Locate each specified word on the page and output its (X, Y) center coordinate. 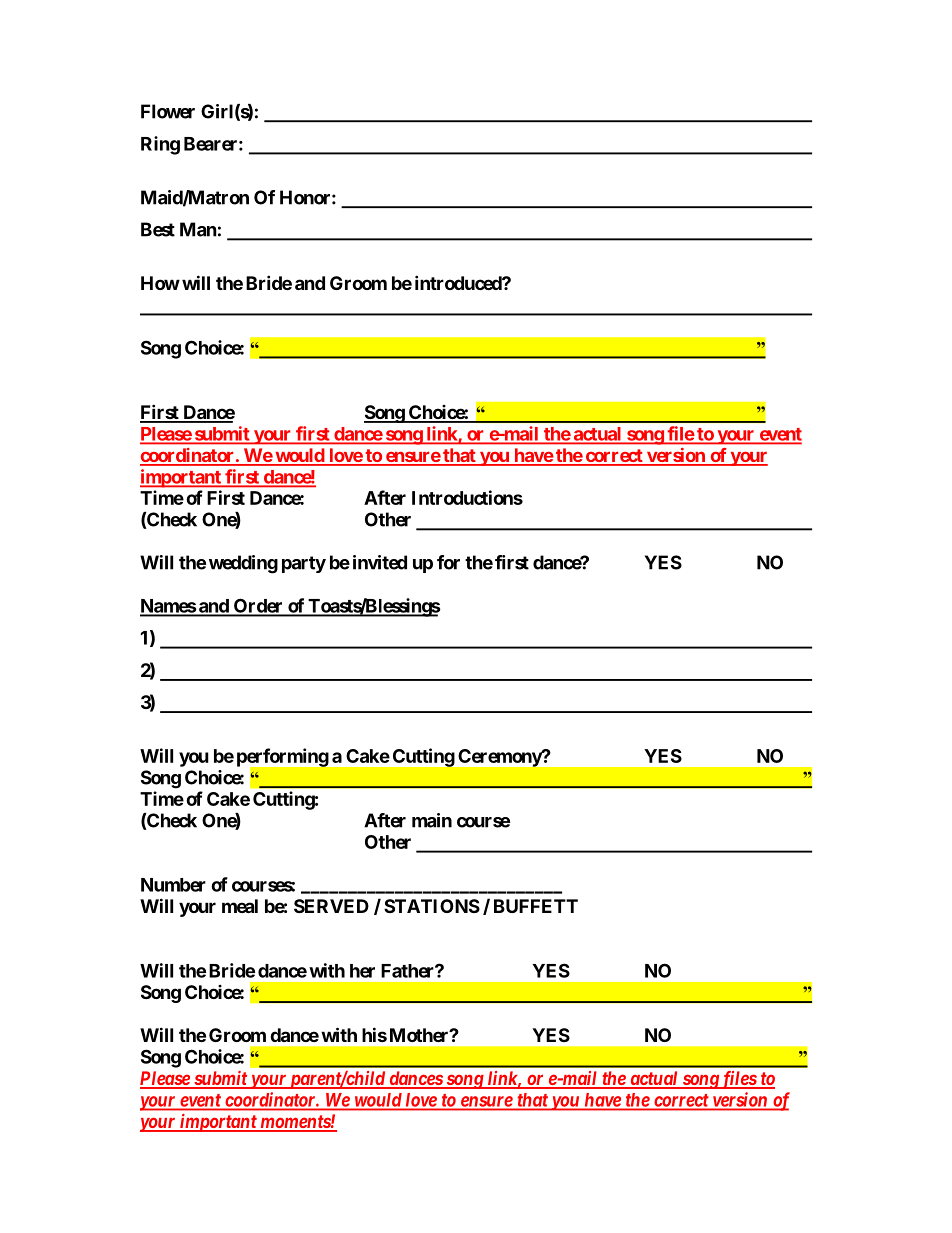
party (304, 564)
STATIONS (432, 906)
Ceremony (501, 758)
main (432, 820)
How (160, 283)
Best (158, 229)
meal (240, 906)
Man (198, 229)
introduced (459, 282)
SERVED (331, 906)
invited (380, 562)
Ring (160, 145)
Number (173, 885)
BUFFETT (536, 906)
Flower (168, 111)
